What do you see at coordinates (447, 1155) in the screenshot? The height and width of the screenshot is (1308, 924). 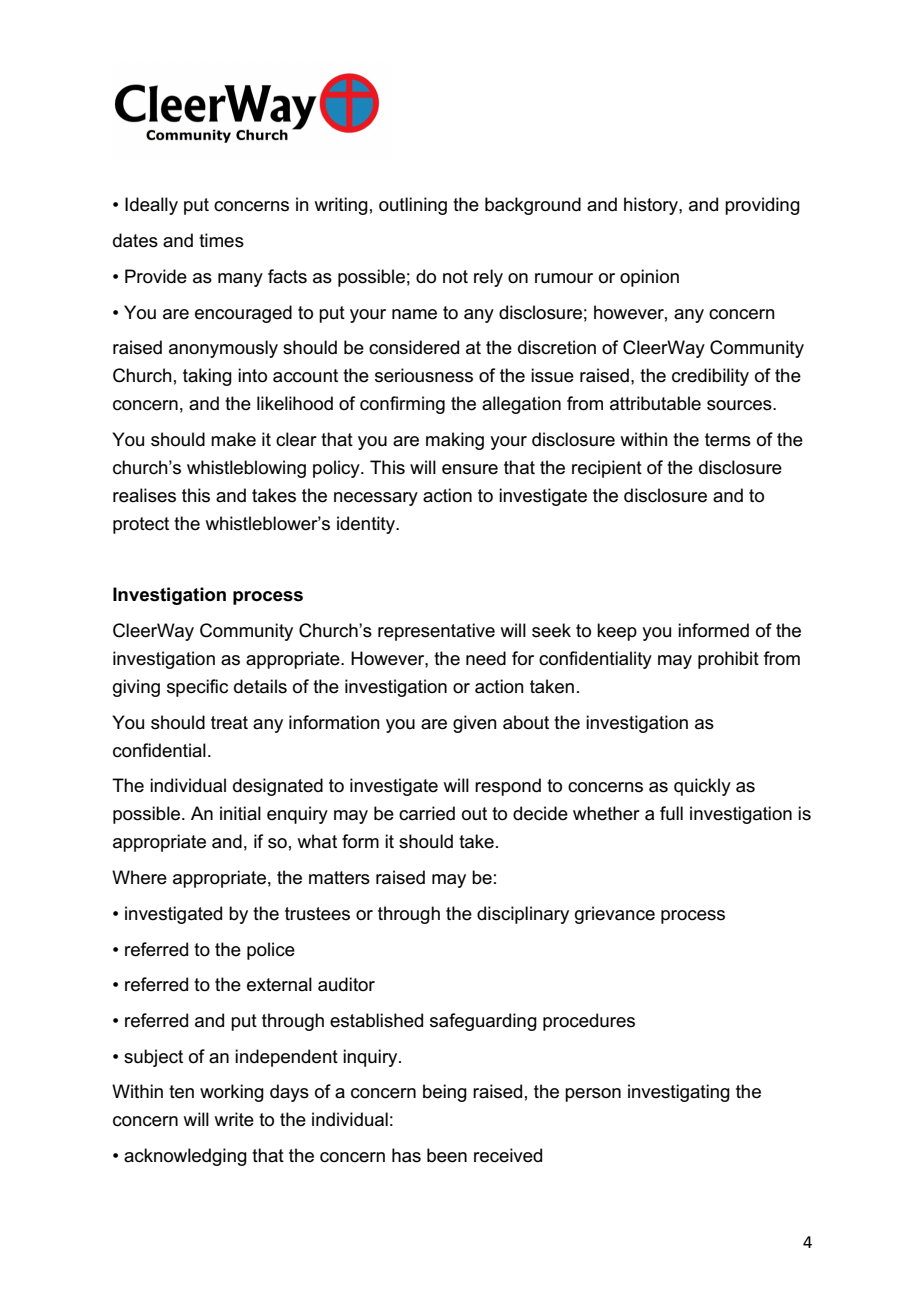 I see `been` at bounding box center [447, 1155].
